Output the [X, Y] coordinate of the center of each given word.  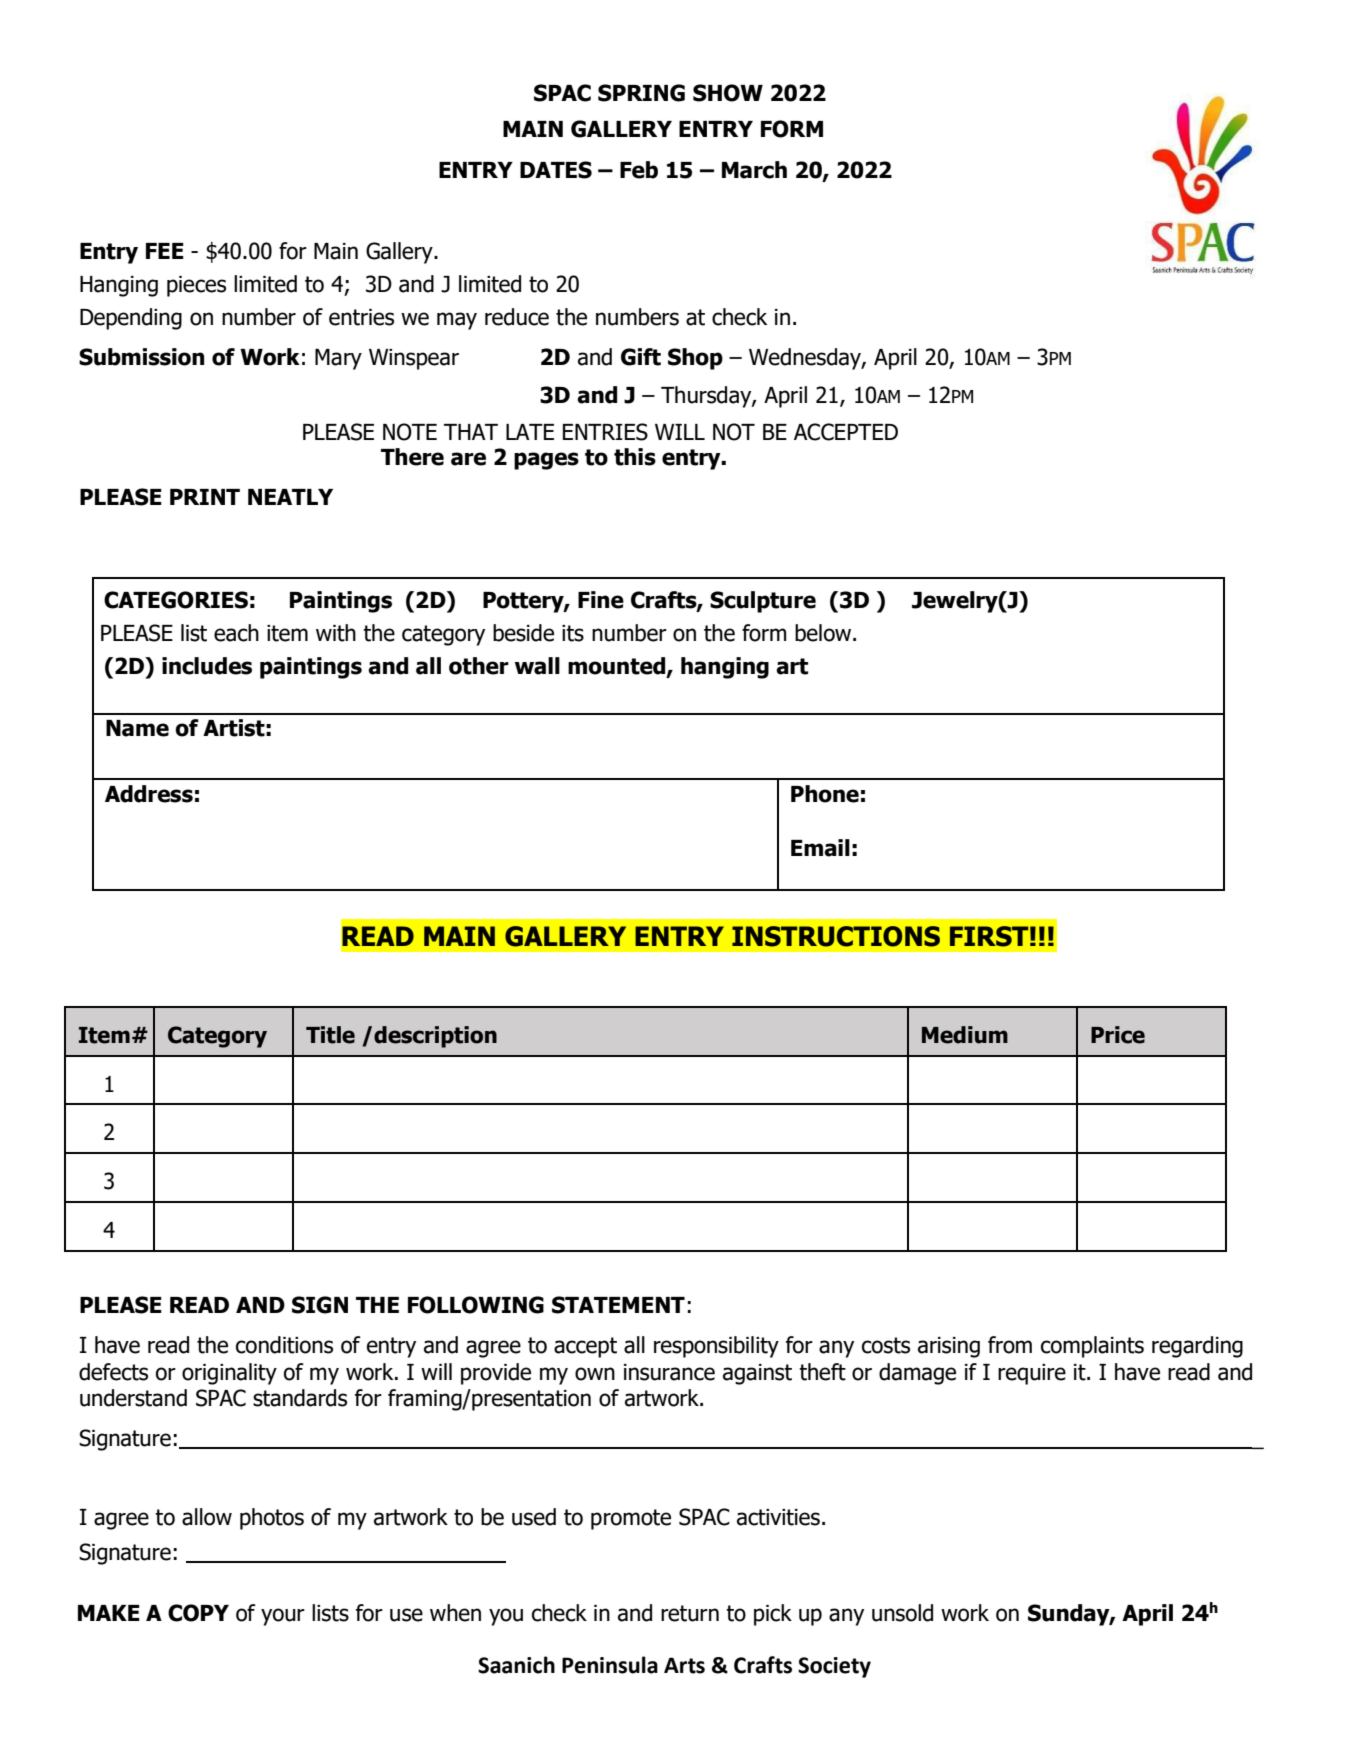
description [435, 1037]
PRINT [205, 497]
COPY [198, 1613]
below [824, 633]
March [754, 170]
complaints [1092, 1347]
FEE [165, 251]
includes [207, 666]
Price [1118, 1035]
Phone [825, 794]
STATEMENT [618, 1305]
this [635, 457]
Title [330, 1035]
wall [537, 666]
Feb [639, 170]
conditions [284, 1345]
